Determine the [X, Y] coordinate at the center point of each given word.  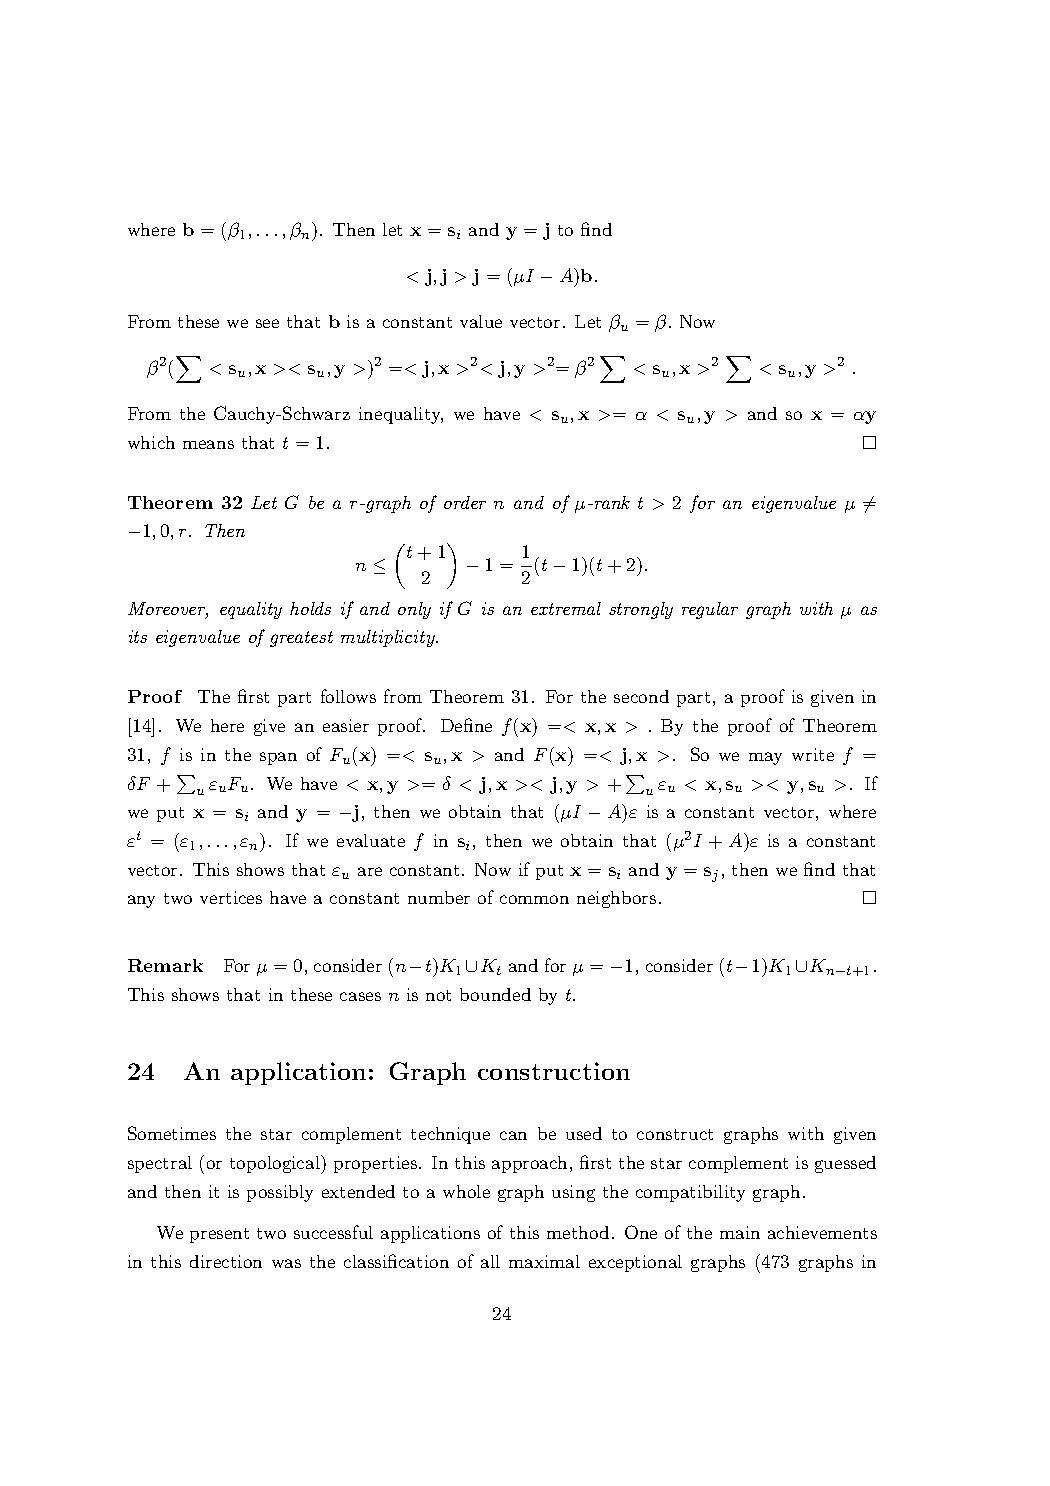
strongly [641, 610]
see [267, 323]
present [219, 1235]
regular [710, 610]
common [534, 899]
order [465, 502]
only [414, 610]
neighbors [616, 899]
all [490, 1261]
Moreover [168, 610]
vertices [231, 897]
